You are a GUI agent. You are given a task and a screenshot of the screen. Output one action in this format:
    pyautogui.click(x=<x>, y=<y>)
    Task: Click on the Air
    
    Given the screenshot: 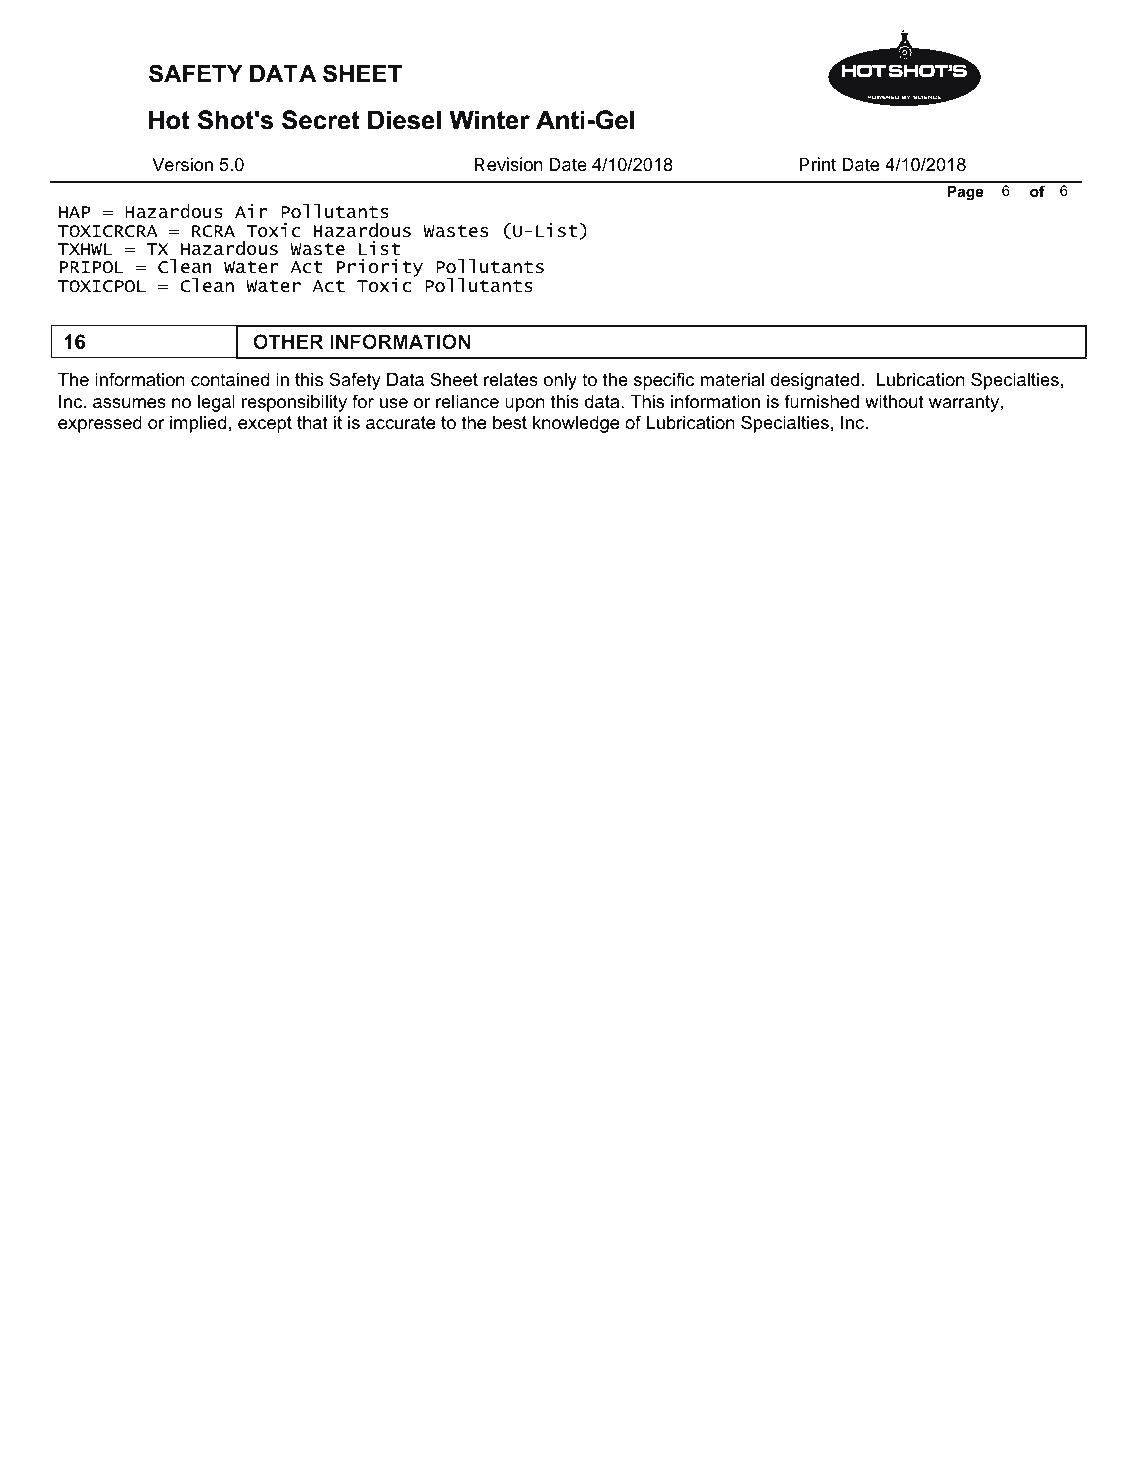 What is the action you would take?
    pyautogui.click(x=251, y=211)
